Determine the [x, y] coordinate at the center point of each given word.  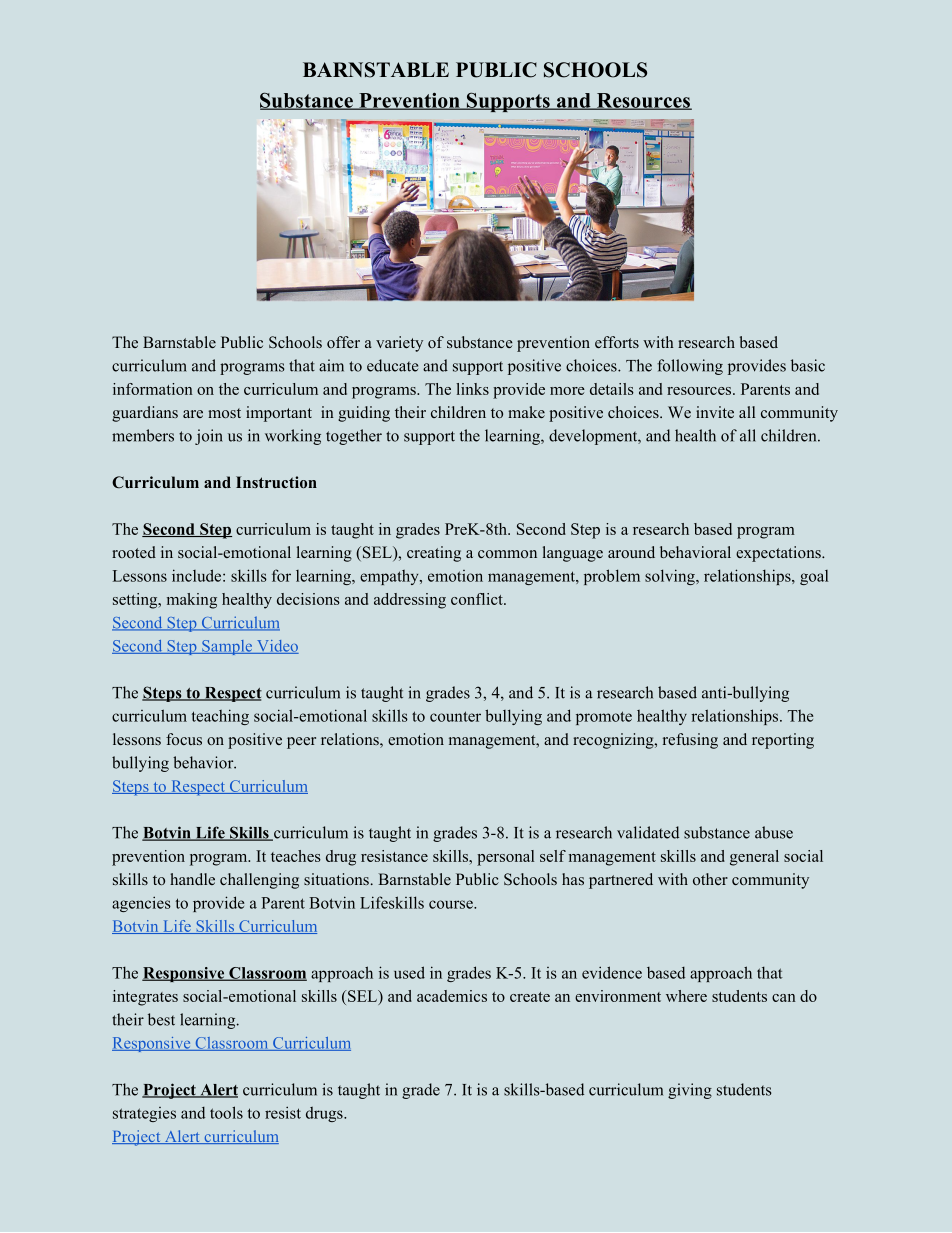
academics [452, 996]
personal [505, 858]
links [472, 389]
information [153, 389]
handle [192, 879]
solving [671, 577]
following [690, 367]
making [192, 601]
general [754, 858]
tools [226, 1112]
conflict [478, 599]
